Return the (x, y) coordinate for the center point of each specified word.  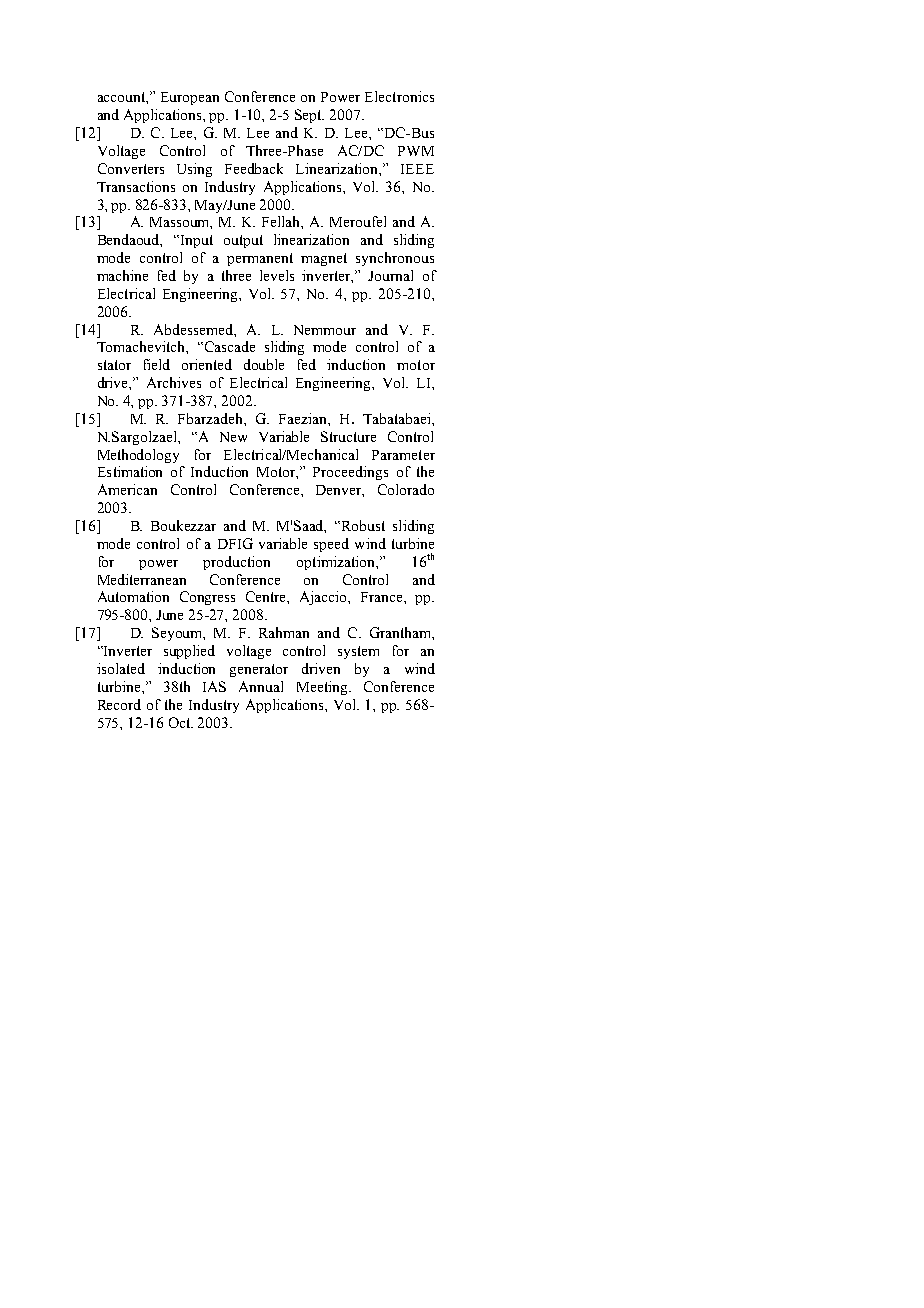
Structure (348, 436)
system (358, 652)
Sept (309, 116)
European (190, 98)
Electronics (399, 96)
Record (119, 704)
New (233, 437)
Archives (174, 382)
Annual (261, 686)
